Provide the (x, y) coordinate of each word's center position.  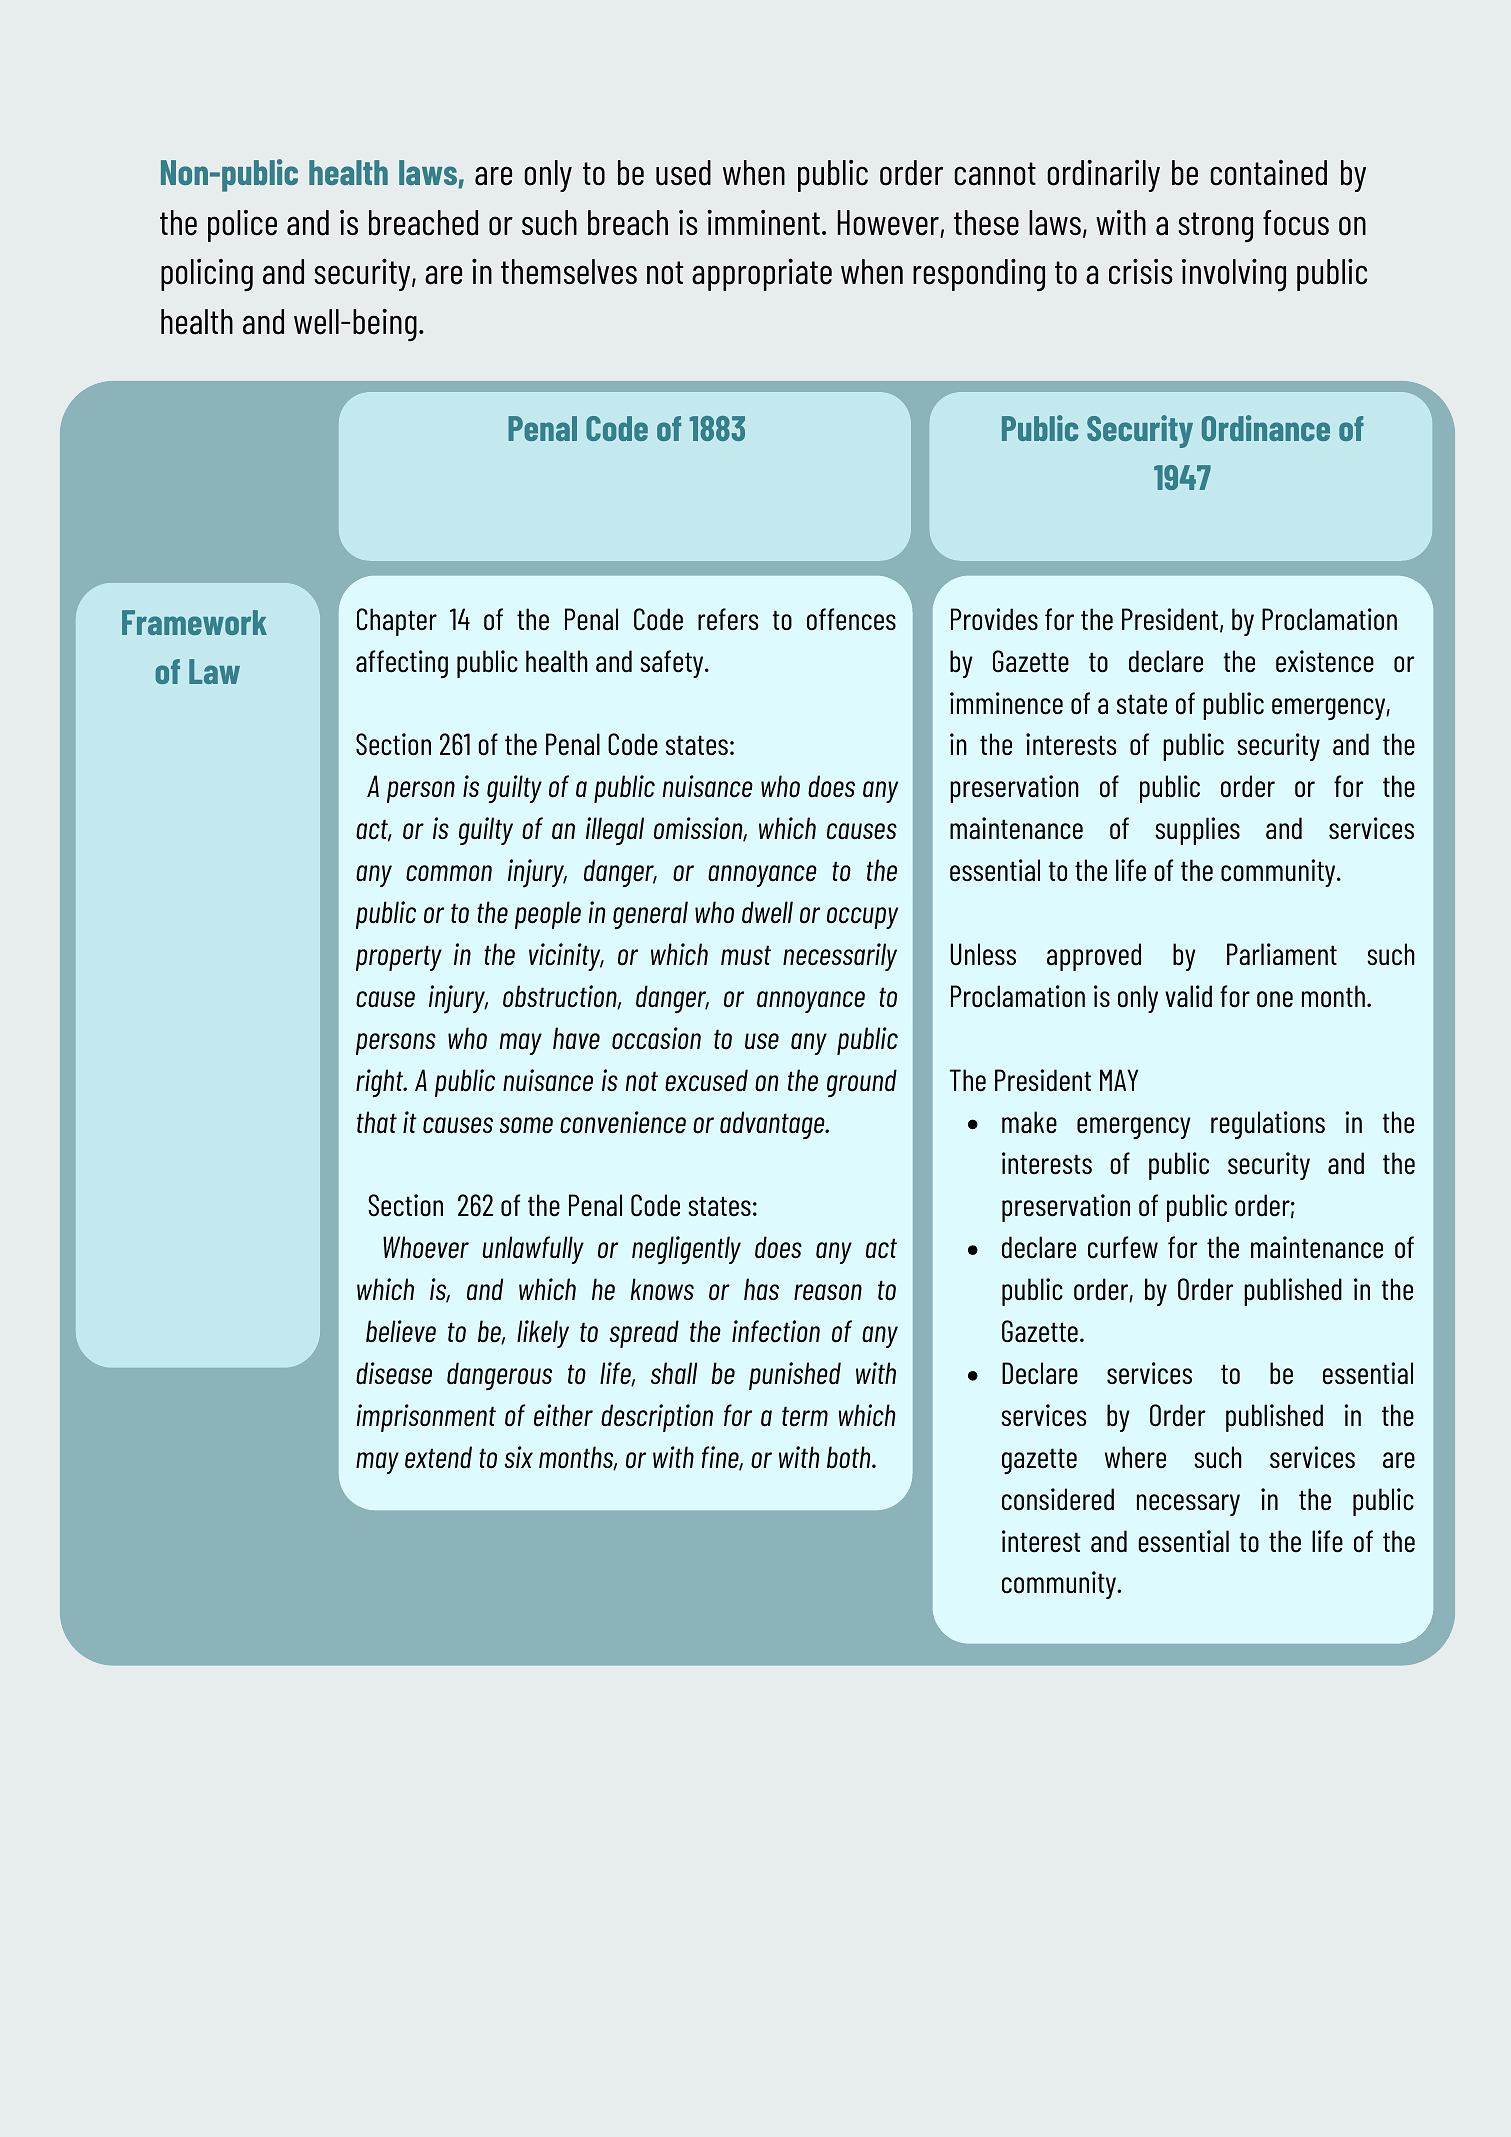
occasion (656, 1038)
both (850, 1457)
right (381, 1083)
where (1135, 1457)
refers (728, 619)
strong (1215, 227)
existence (1325, 661)
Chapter (397, 622)
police (242, 226)
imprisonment (426, 1418)
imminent (763, 223)
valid (1188, 996)
